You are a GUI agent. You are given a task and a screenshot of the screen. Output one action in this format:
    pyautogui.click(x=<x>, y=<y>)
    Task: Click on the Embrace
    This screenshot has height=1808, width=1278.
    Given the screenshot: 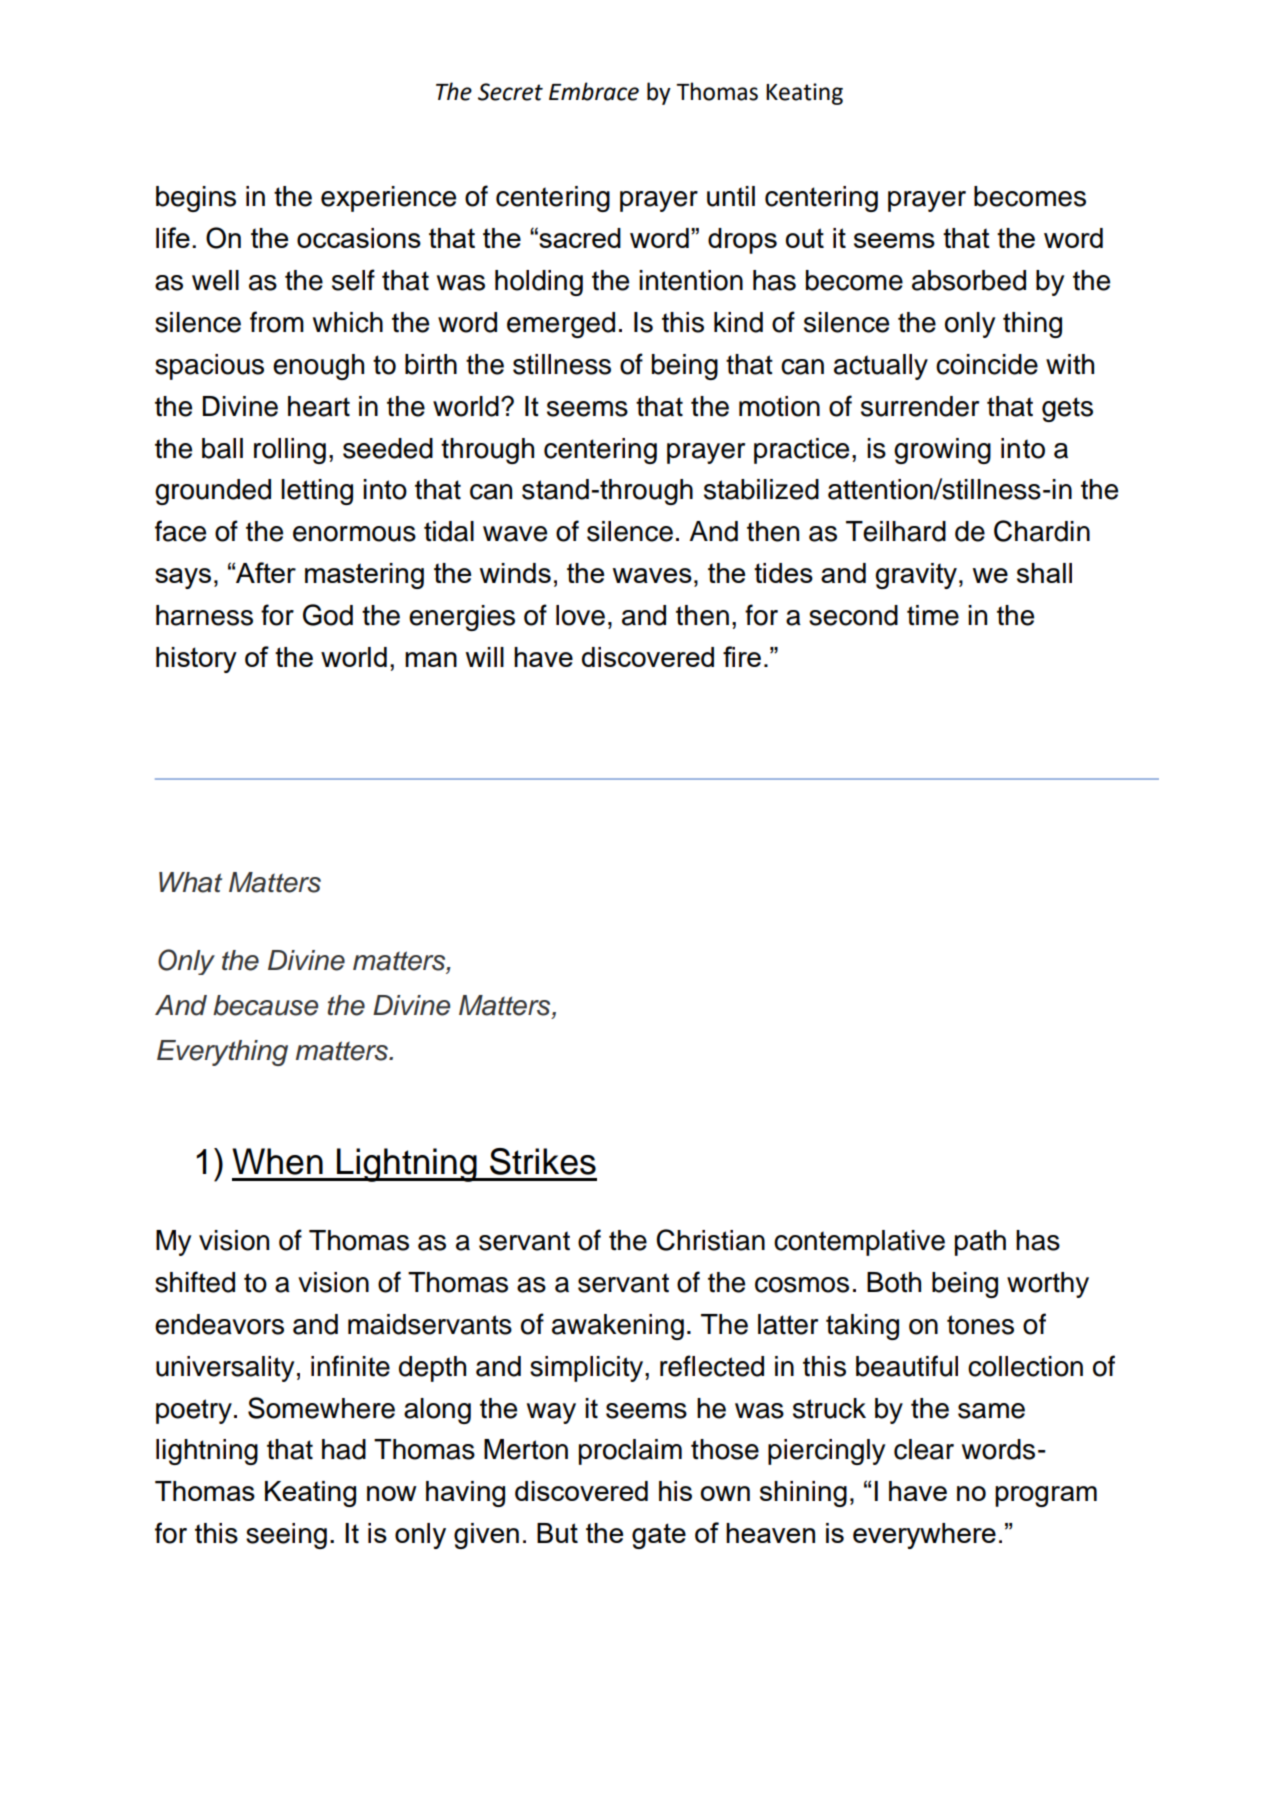 What is the action you would take?
    pyautogui.click(x=594, y=91)
